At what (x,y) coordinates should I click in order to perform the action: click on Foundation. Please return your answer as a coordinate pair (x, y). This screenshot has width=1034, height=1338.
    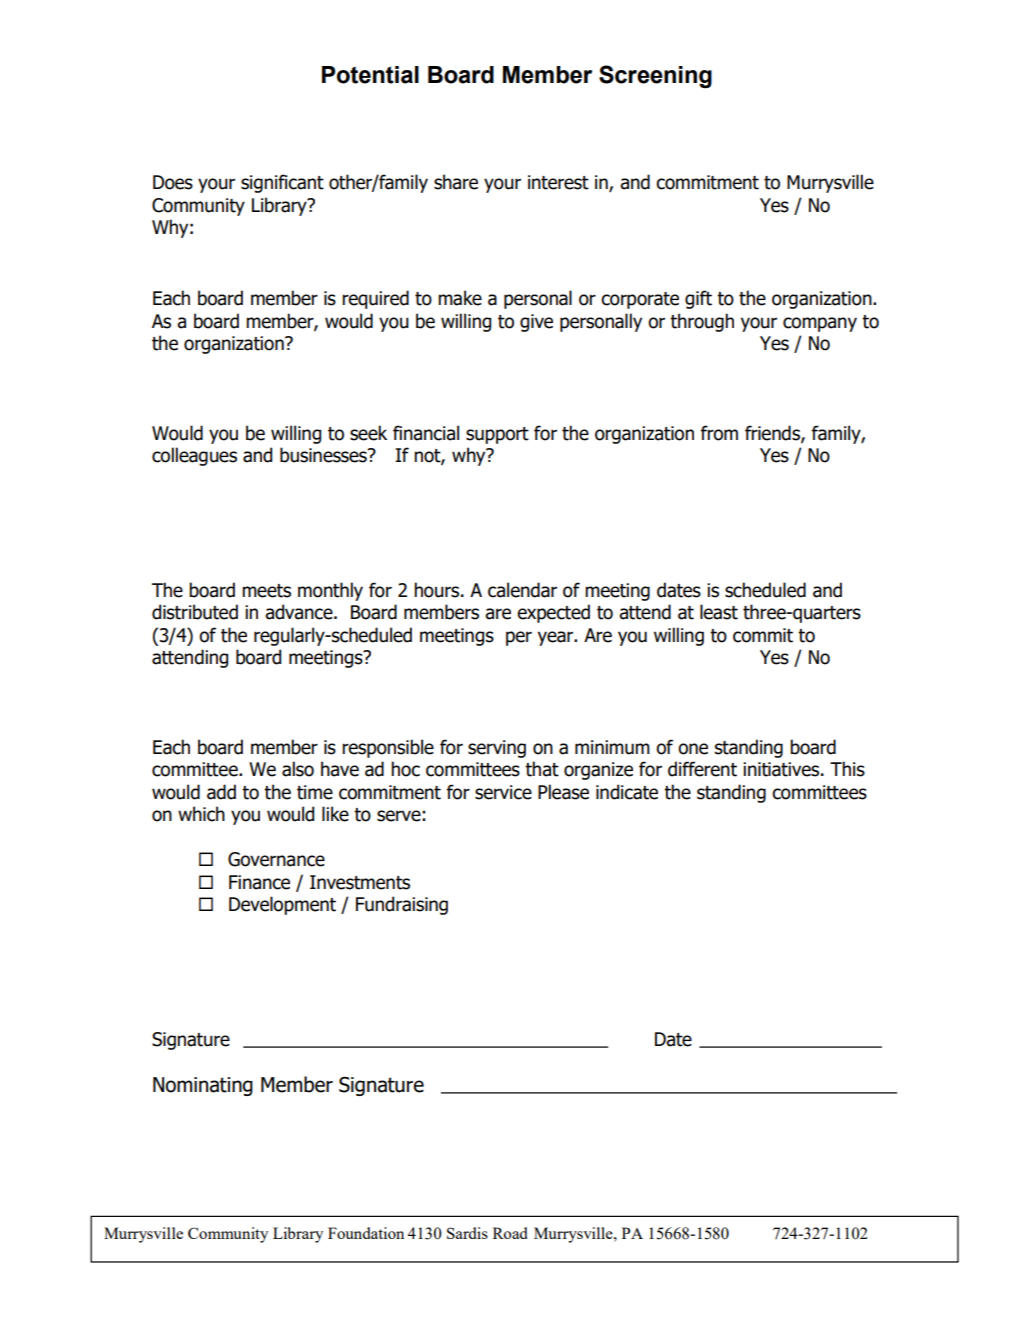
    Looking at the image, I should click on (366, 1233).
